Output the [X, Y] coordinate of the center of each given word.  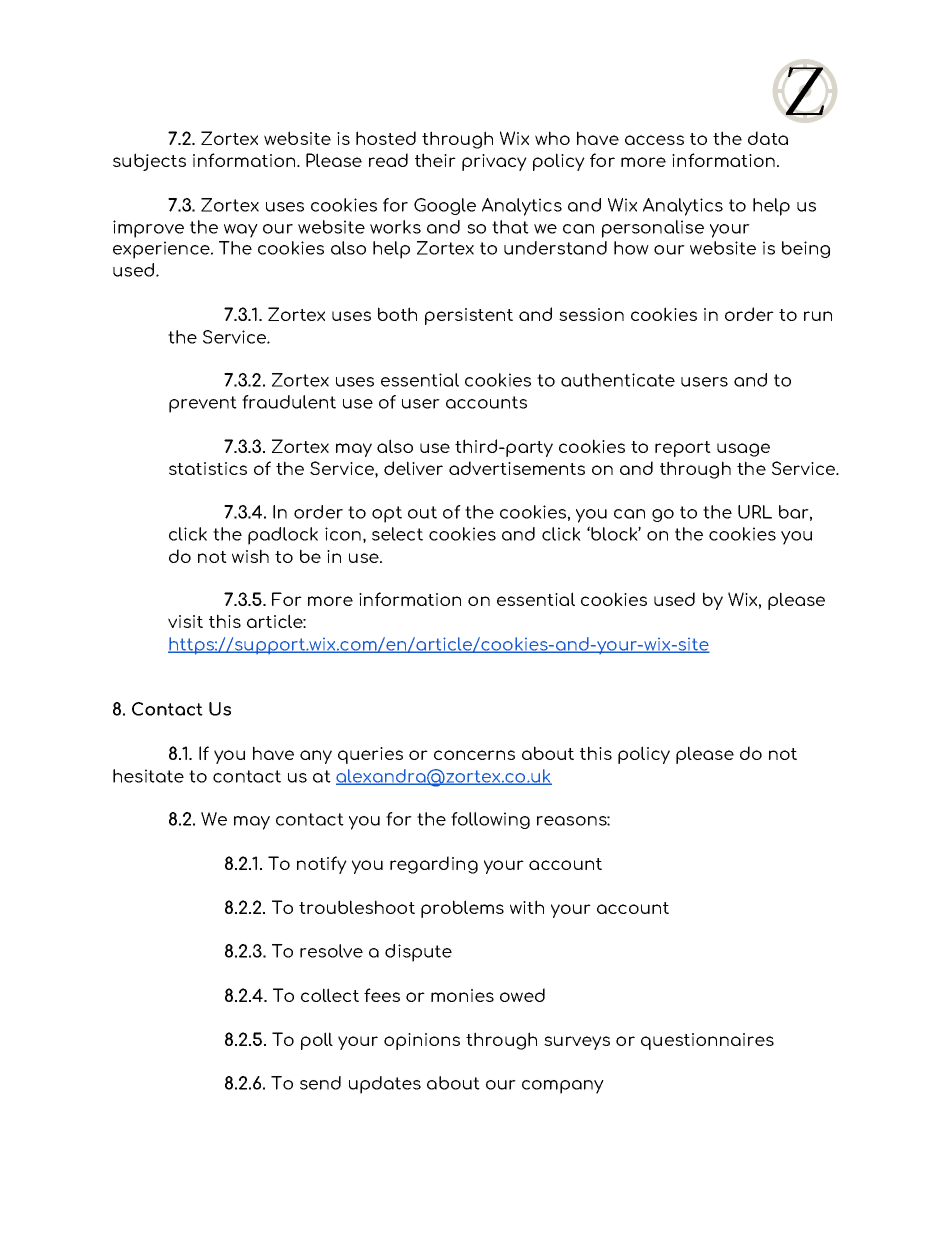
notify [322, 865]
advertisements [517, 468]
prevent [203, 404]
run [818, 316]
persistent [469, 316]
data [768, 138]
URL [755, 512]
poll [317, 1041]
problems [462, 909]
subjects [149, 162]
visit [185, 621]
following [490, 820]
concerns [474, 755]
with [527, 907]
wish [250, 556]
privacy [494, 162]
